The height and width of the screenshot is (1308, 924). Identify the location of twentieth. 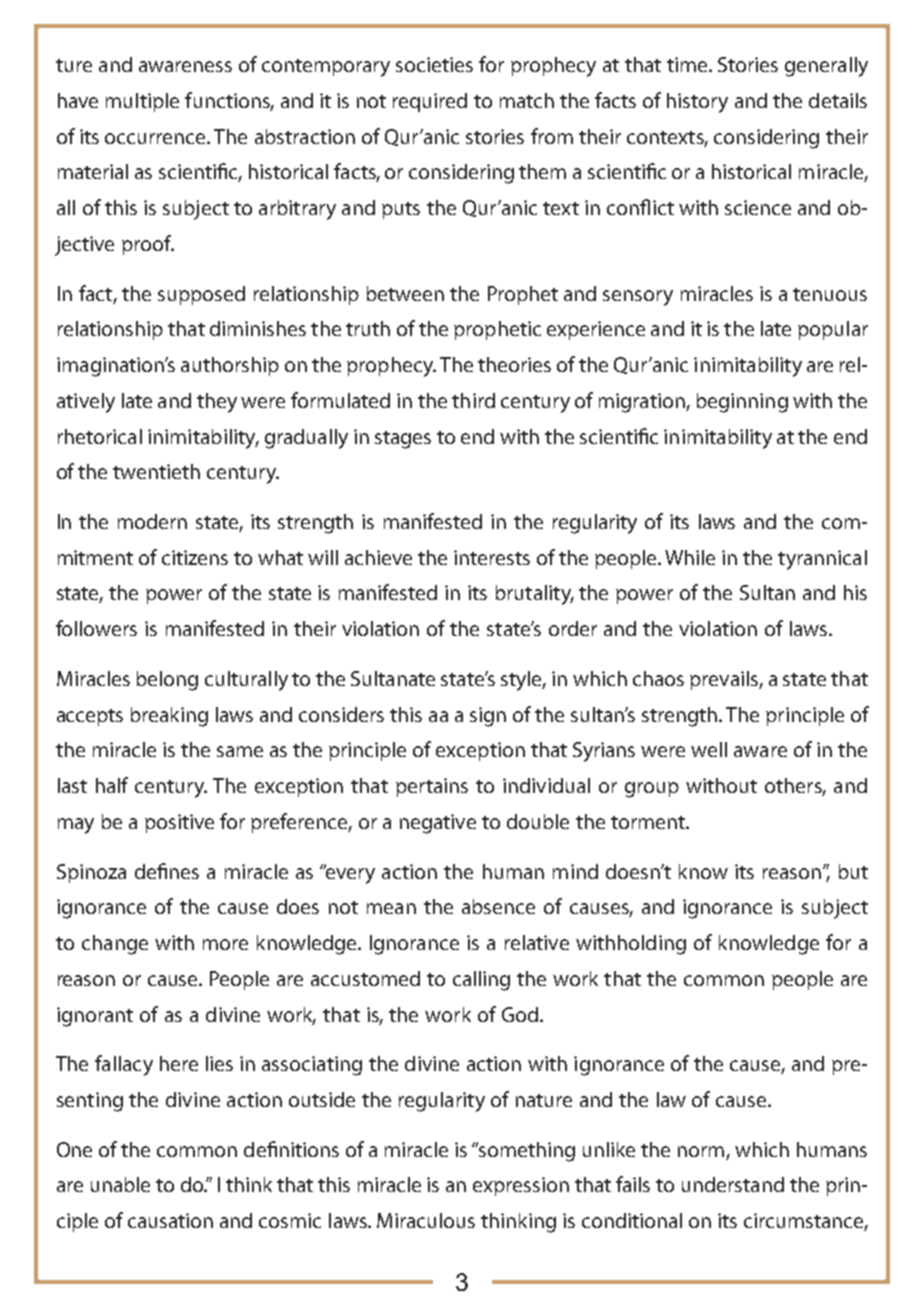
(156, 471).
